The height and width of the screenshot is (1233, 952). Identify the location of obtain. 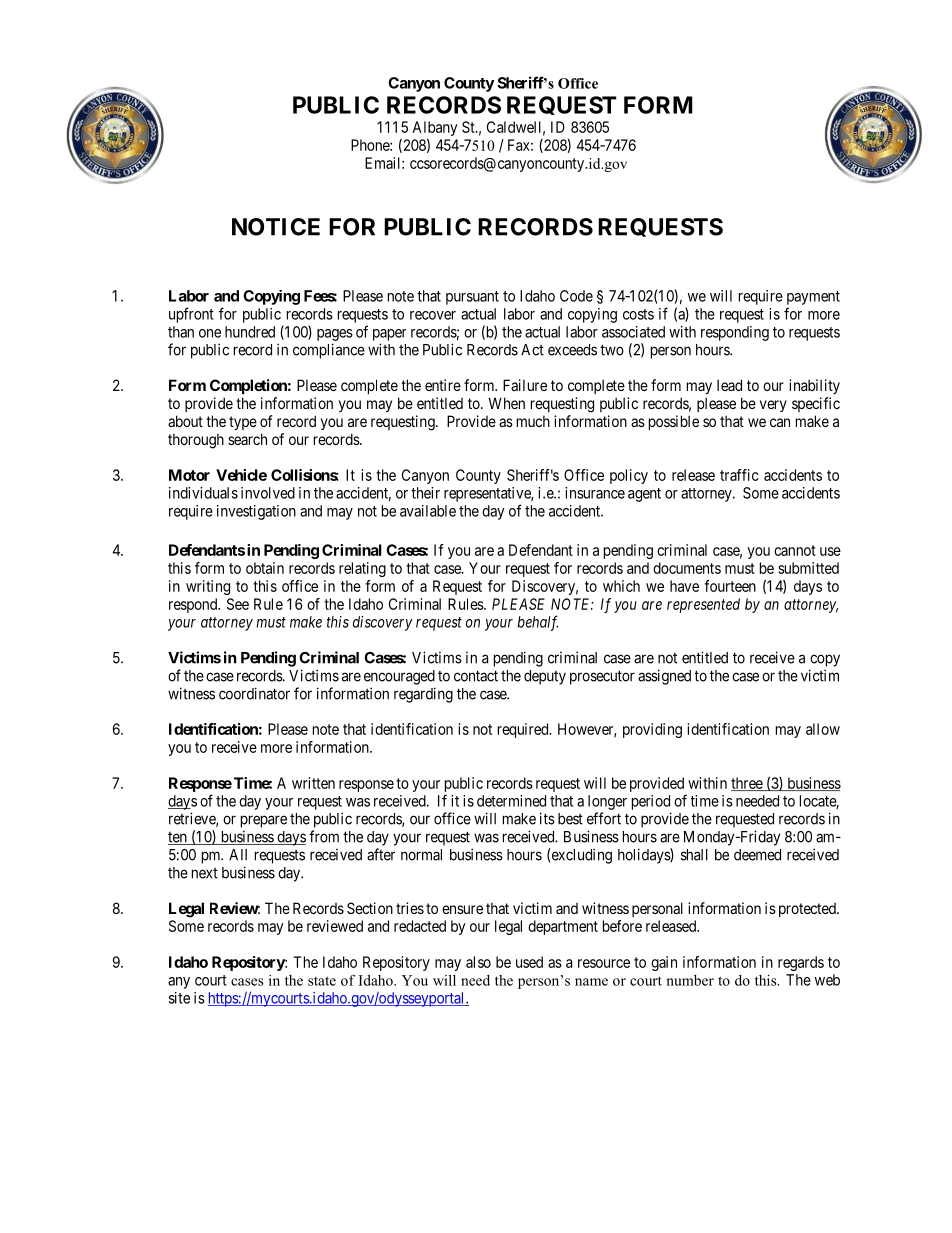
(265, 568).
